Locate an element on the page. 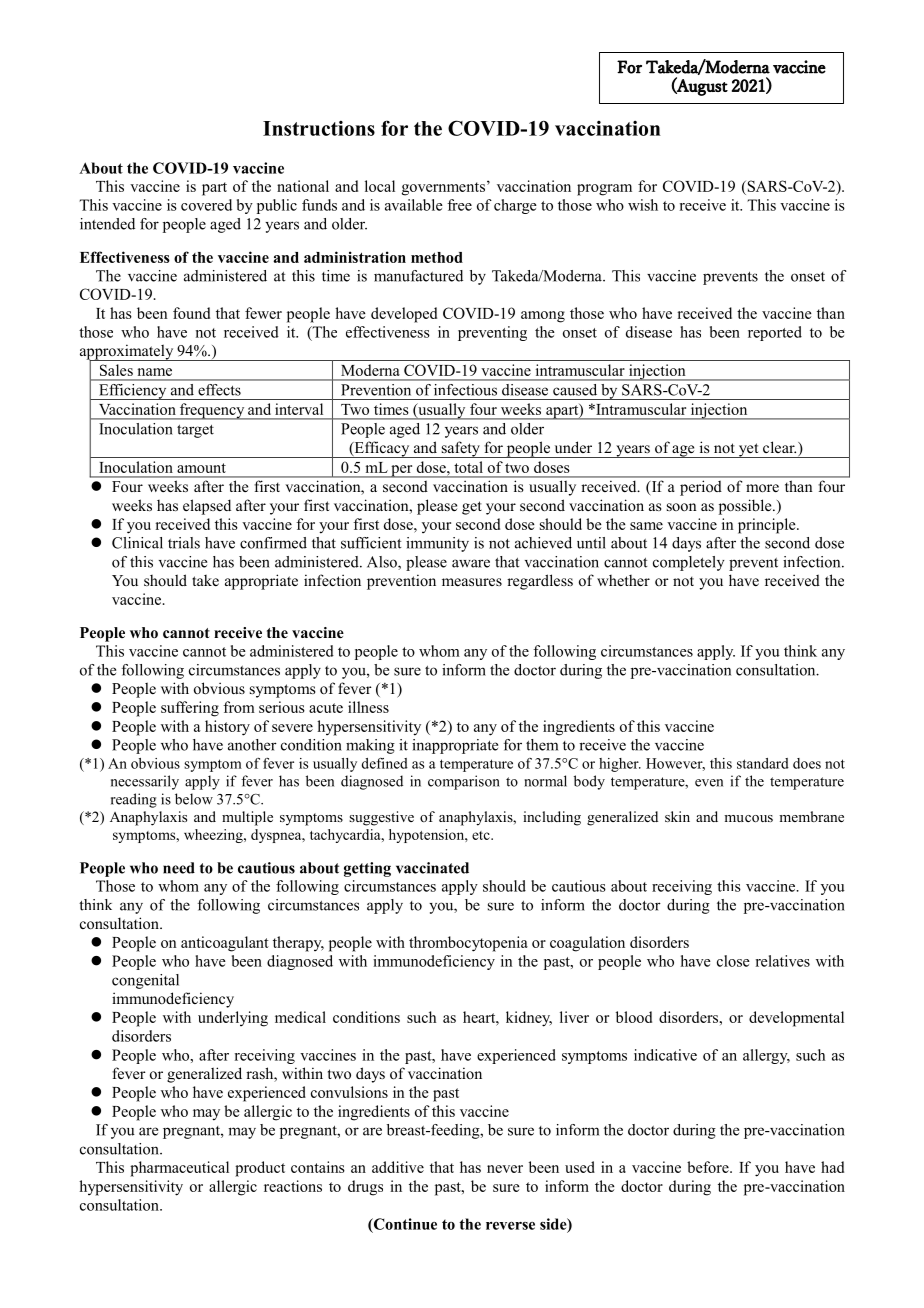 The width and height of the page is (924, 1308). pharmaceutical is located at coordinates (179, 1169).
